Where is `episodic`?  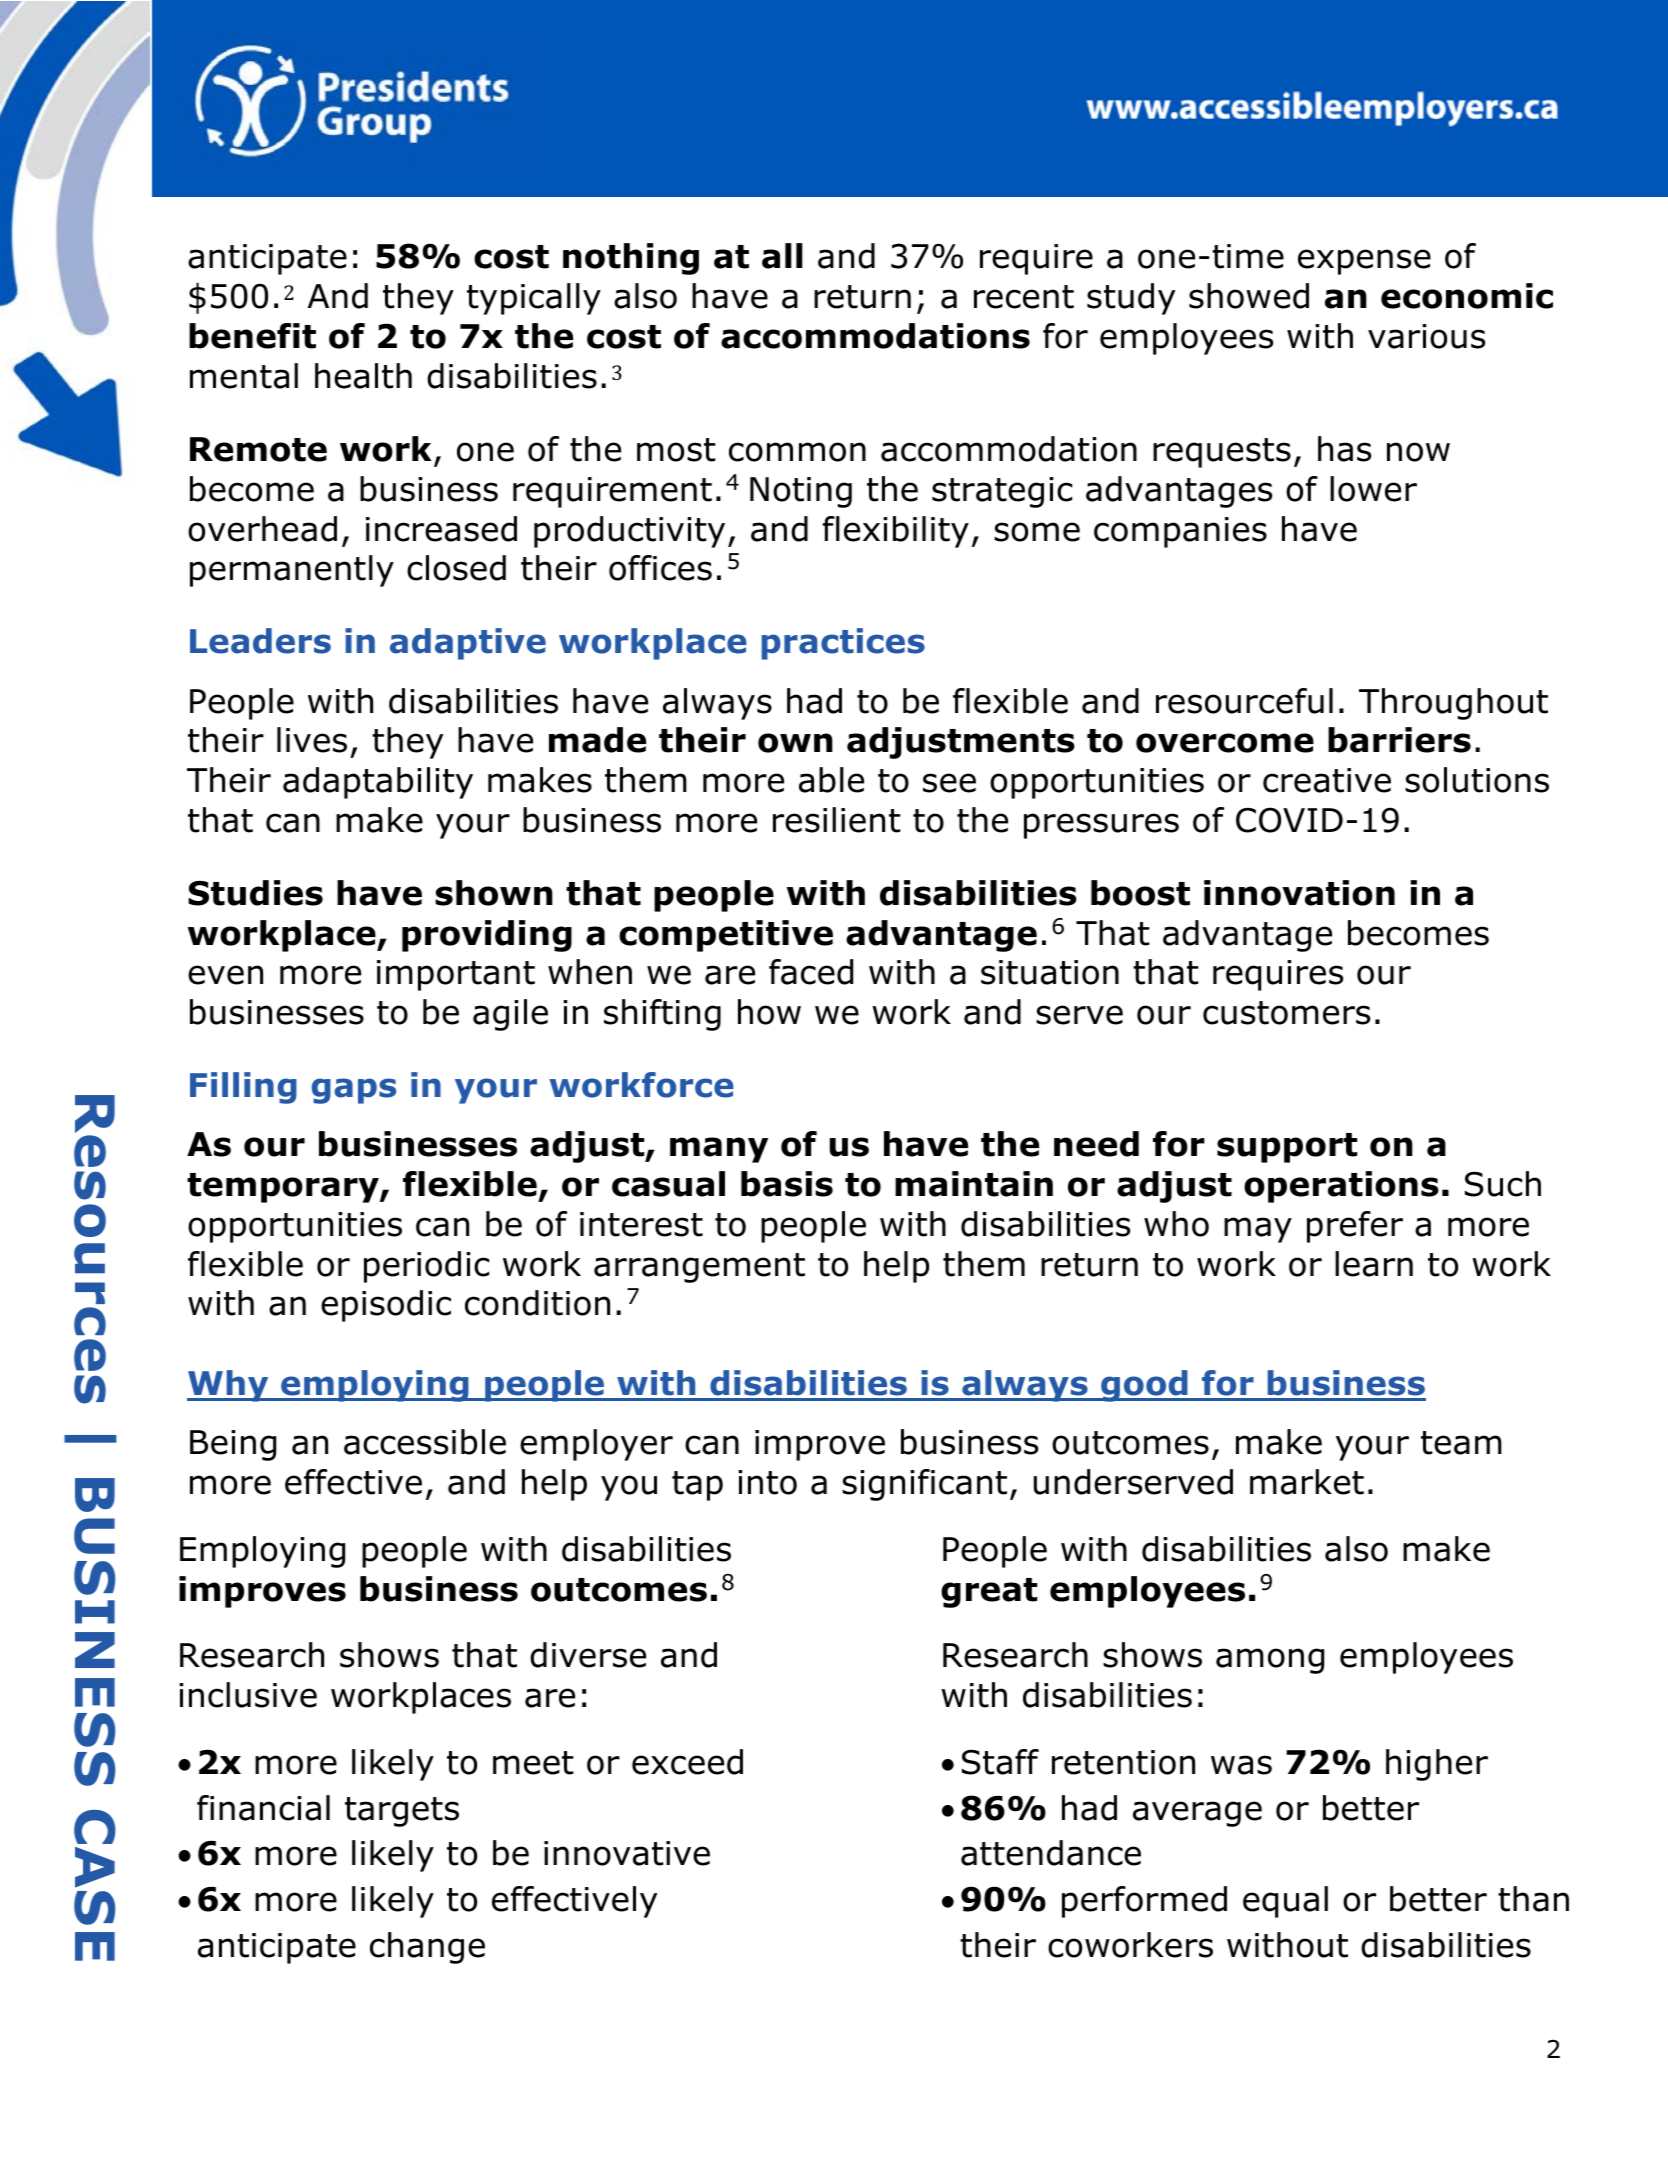 episodic is located at coordinates (386, 1306).
